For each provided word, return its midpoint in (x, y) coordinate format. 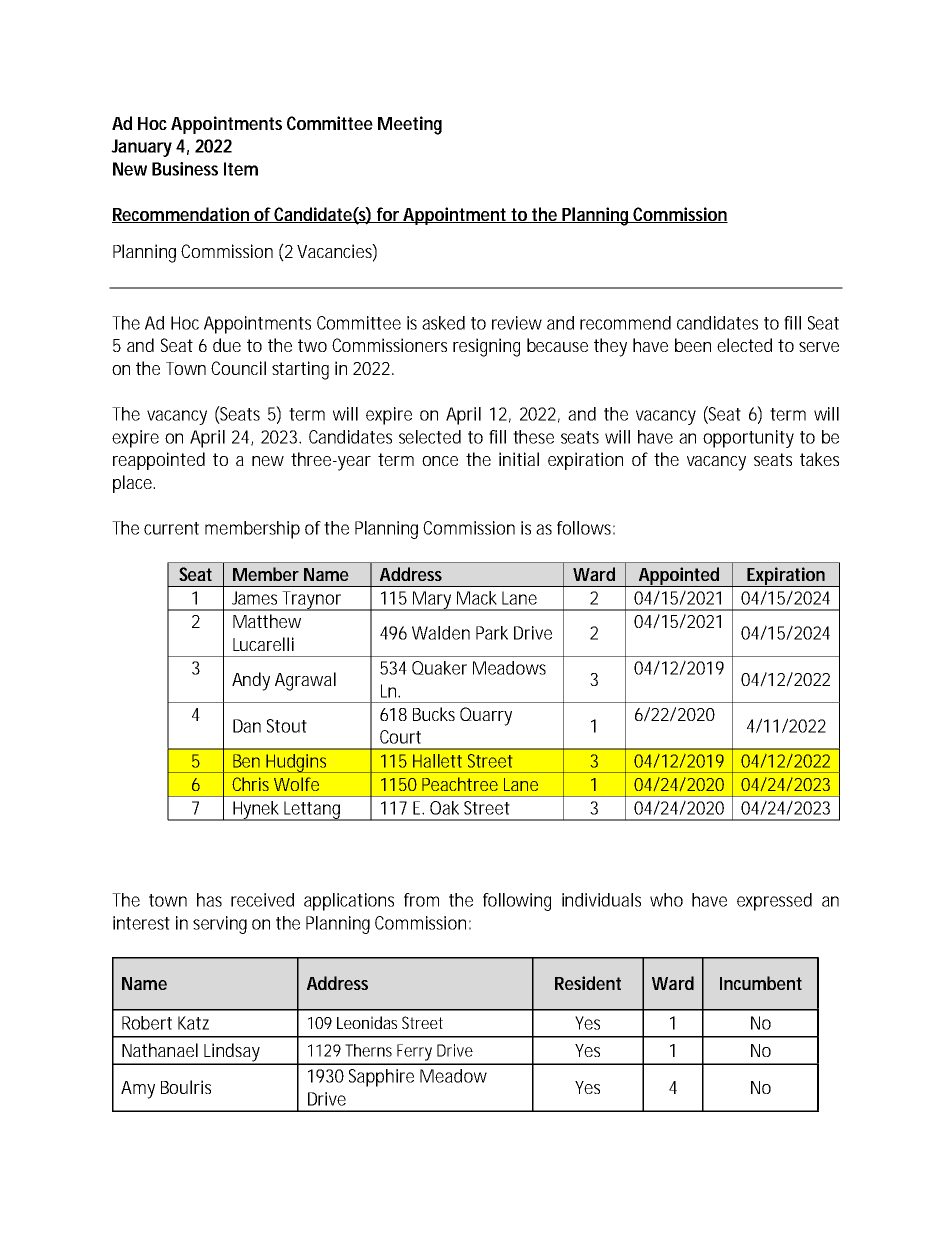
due (227, 345)
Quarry (486, 716)
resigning (486, 347)
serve (819, 347)
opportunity (748, 439)
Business (185, 169)
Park (492, 633)
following (517, 902)
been (693, 345)
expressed (774, 902)
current (171, 528)
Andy (251, 681)
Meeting (410, 125)
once (440, 461)
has (209, 900)
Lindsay (231, 1053)
